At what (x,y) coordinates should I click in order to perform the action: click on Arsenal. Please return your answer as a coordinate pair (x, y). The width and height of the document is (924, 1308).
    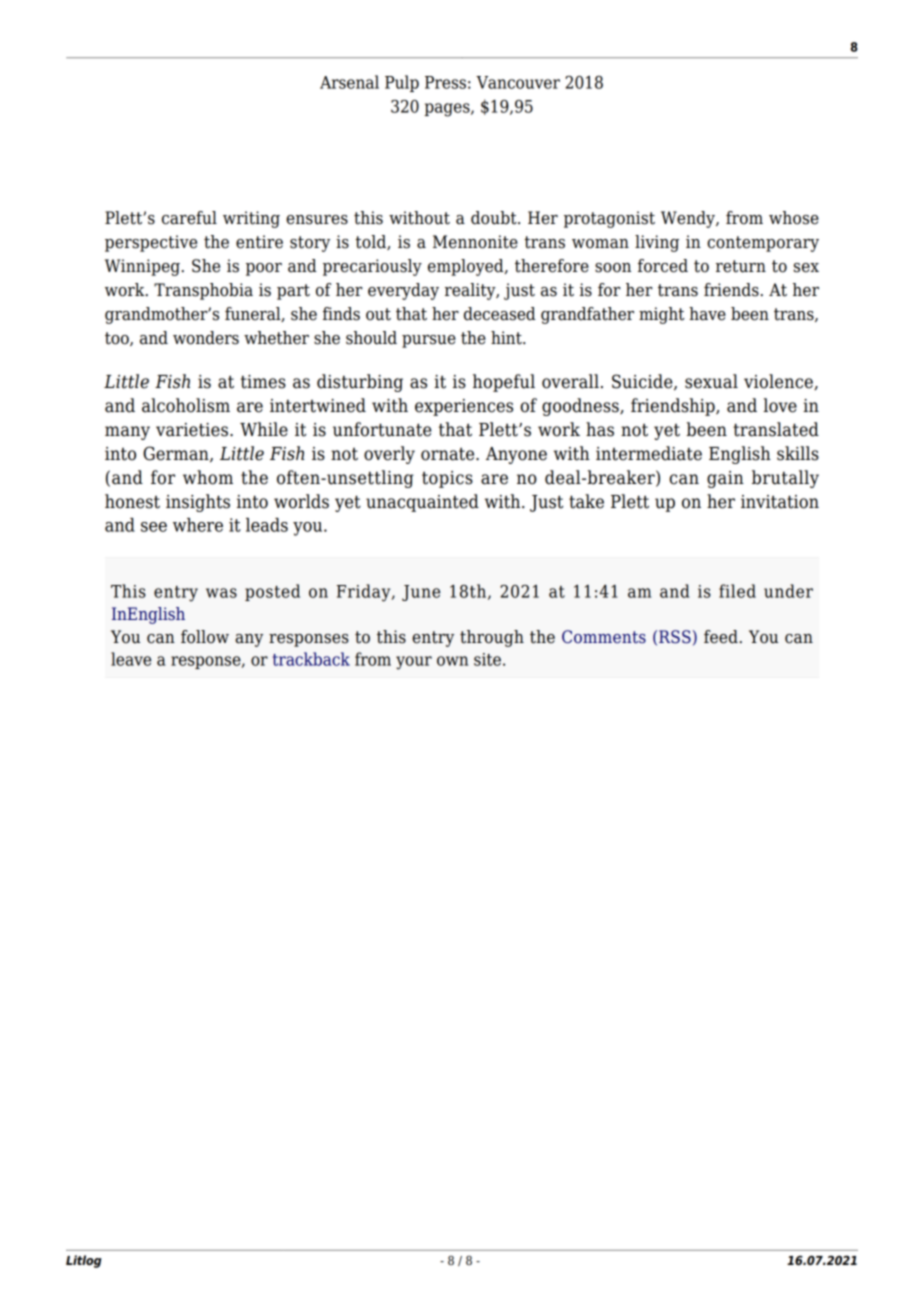
    Looking at the image, I should click on (349, 82).
